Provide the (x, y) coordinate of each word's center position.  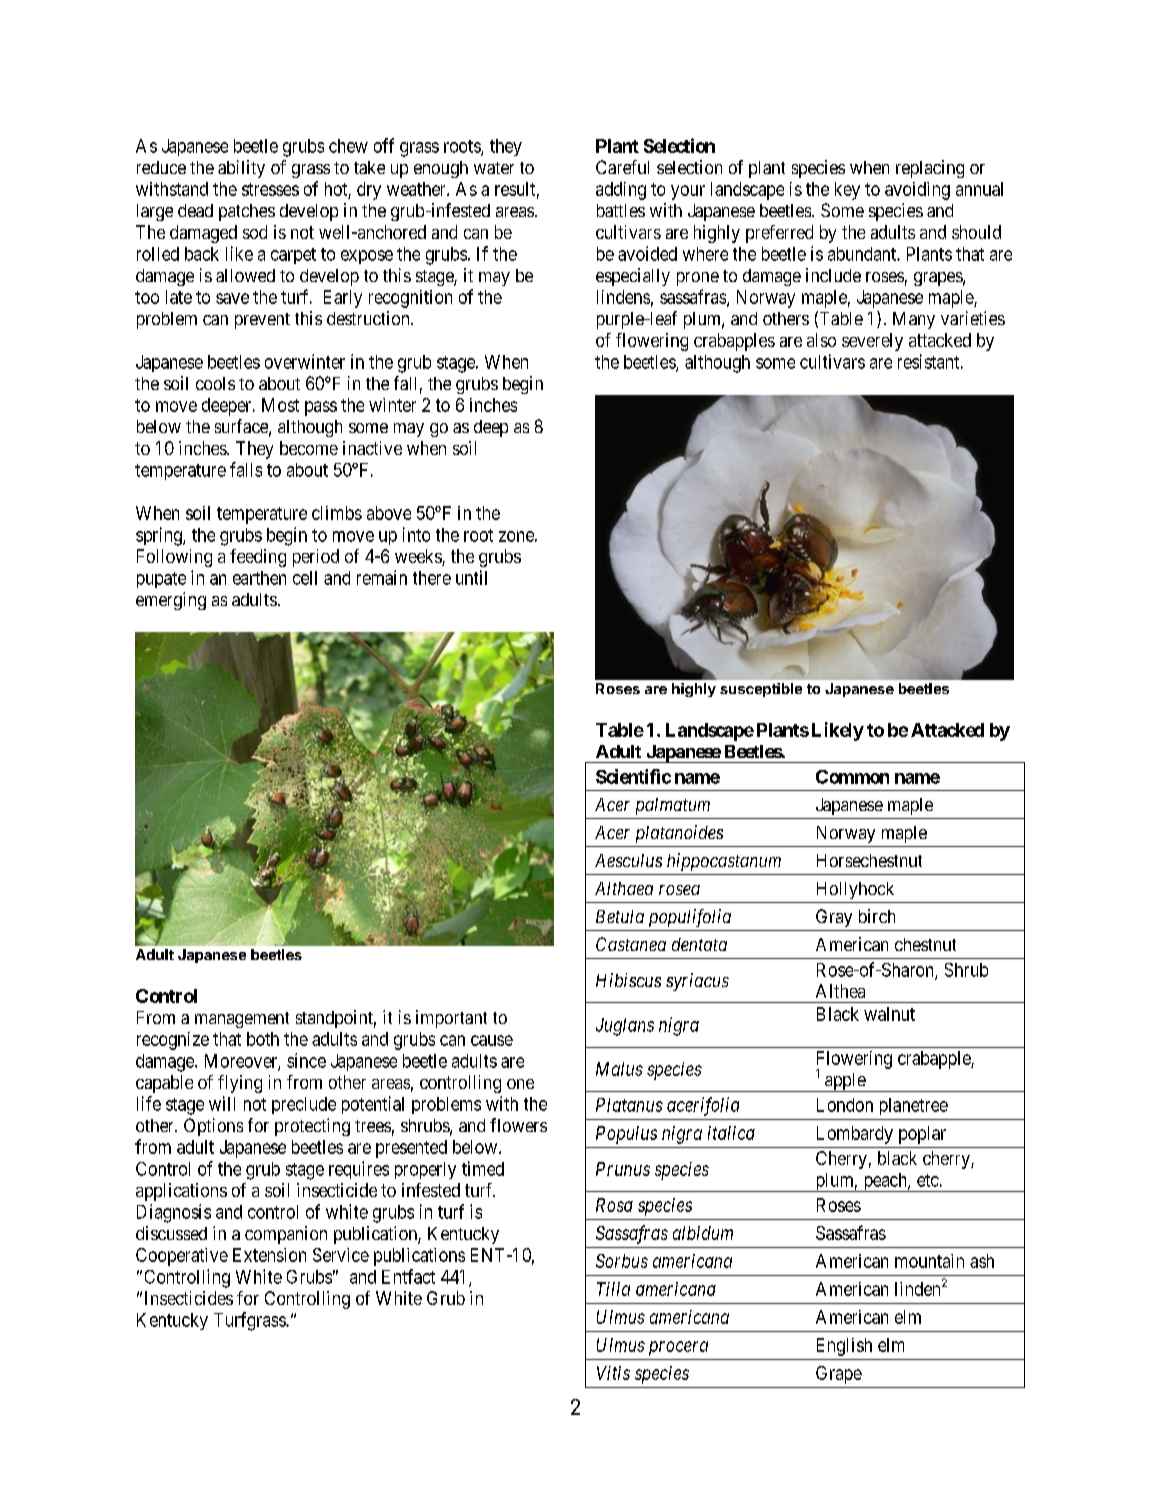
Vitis (613, 1373)
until (471, 577)
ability (241, 169)
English (844, 1347)
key (847, 191)
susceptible (761, 690)
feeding (258, 558)
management (242, 1020)
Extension (269, 1255)
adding (621, 191)
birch (877, 916)
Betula (620, 916)
